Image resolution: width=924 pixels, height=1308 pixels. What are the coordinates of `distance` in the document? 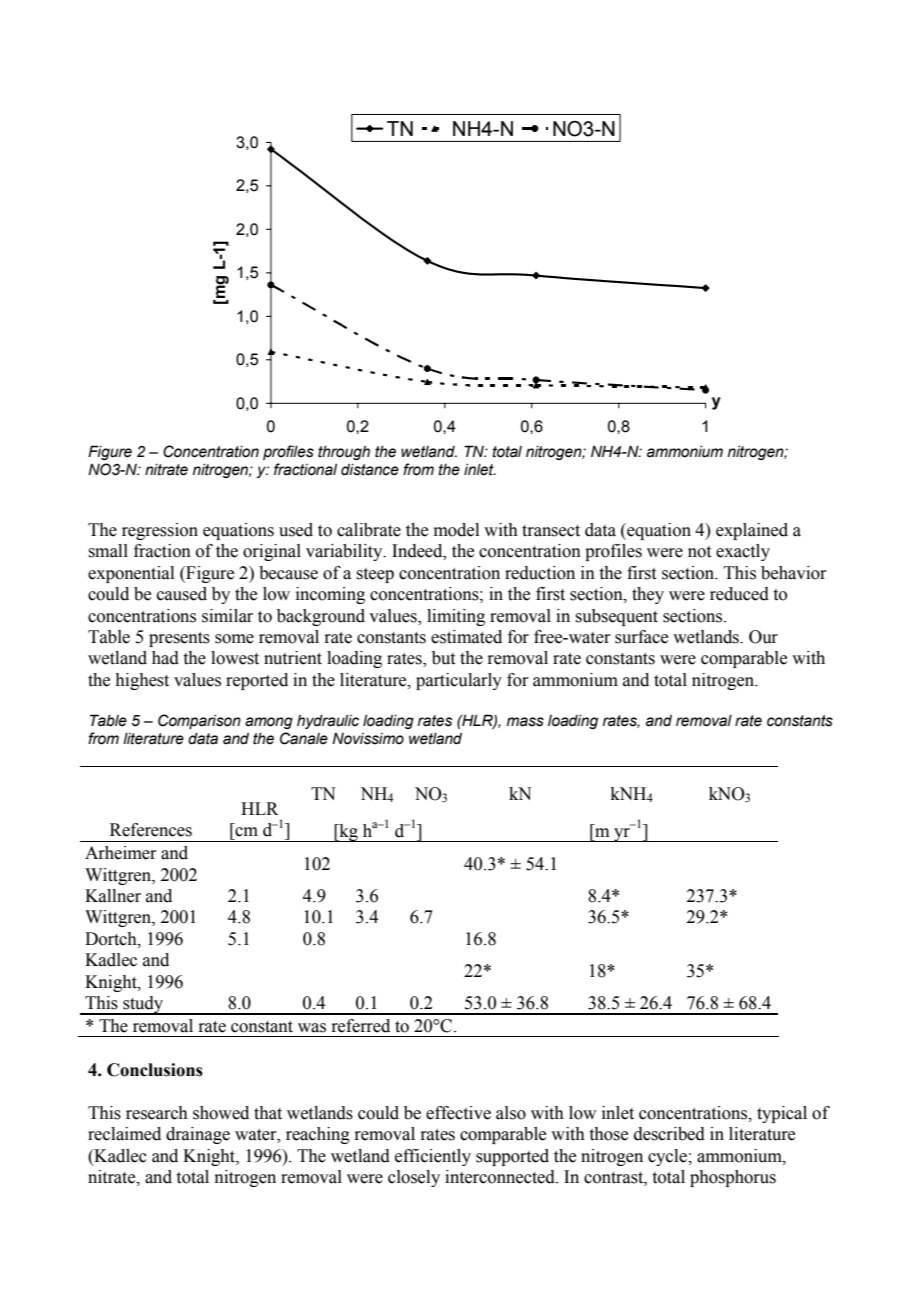 It's located at (370, 470).
